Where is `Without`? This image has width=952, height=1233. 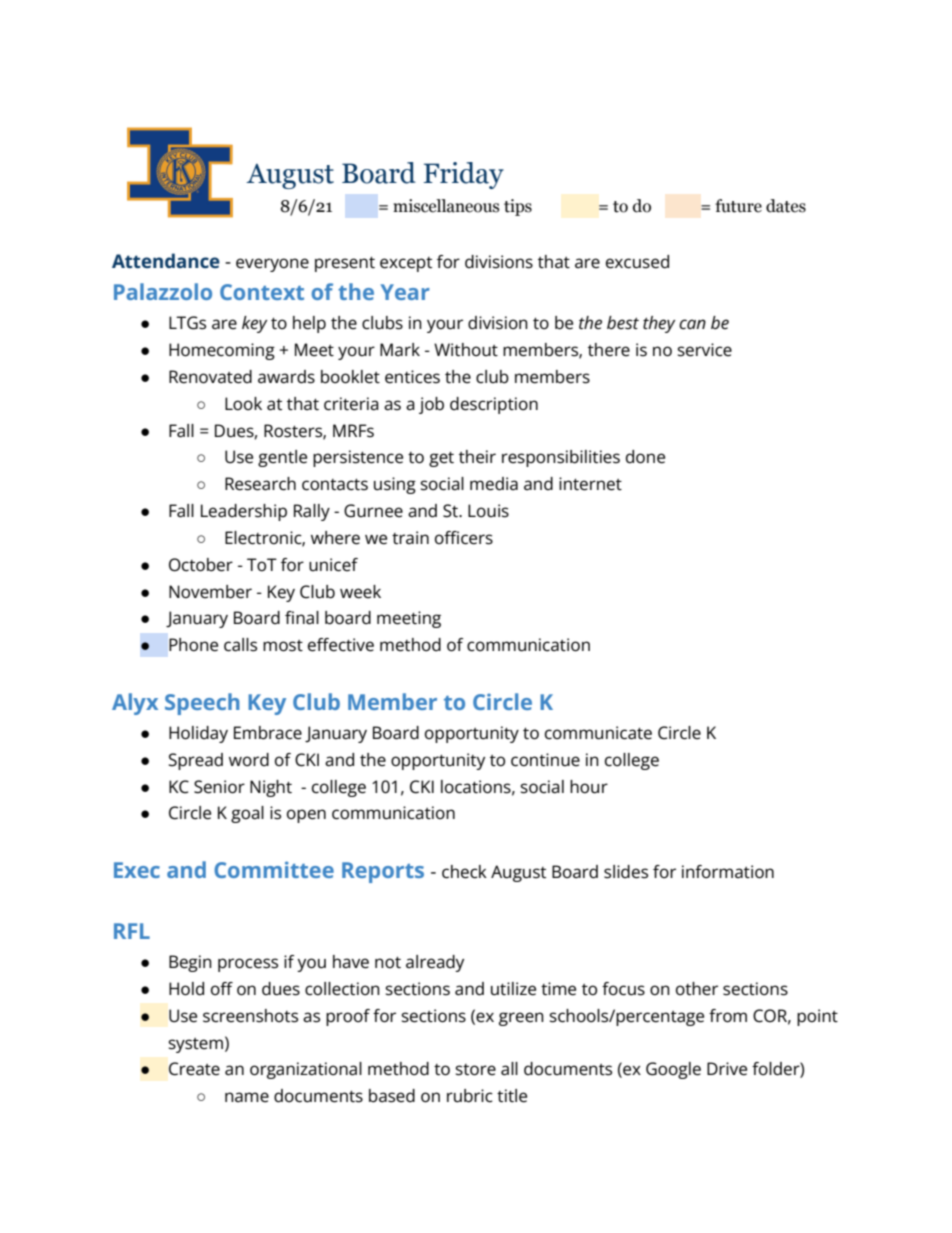
Without is located at coordinates (466, 350).
